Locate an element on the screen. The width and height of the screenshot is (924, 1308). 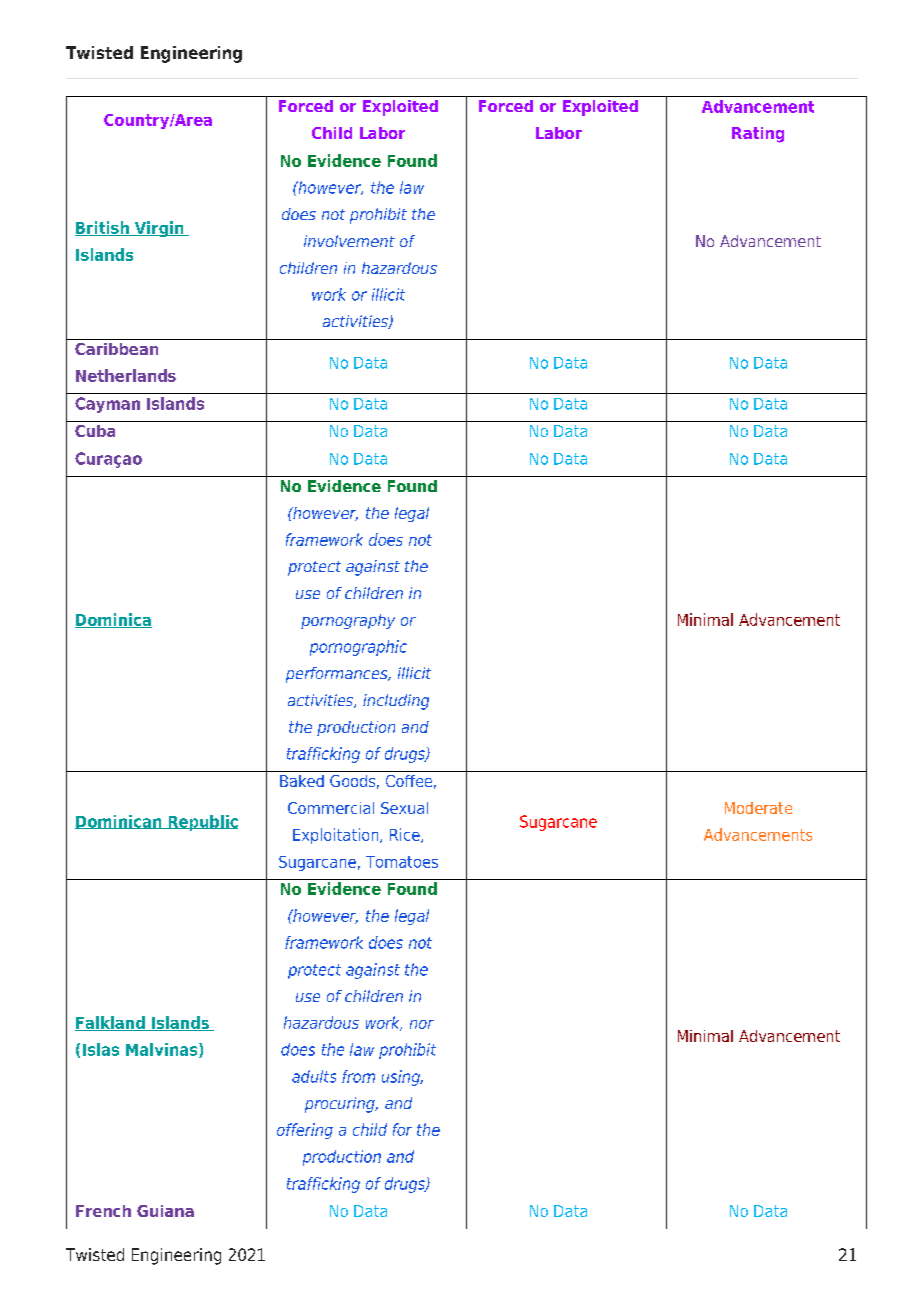
Cayman is located at coordinates (107, 405).
